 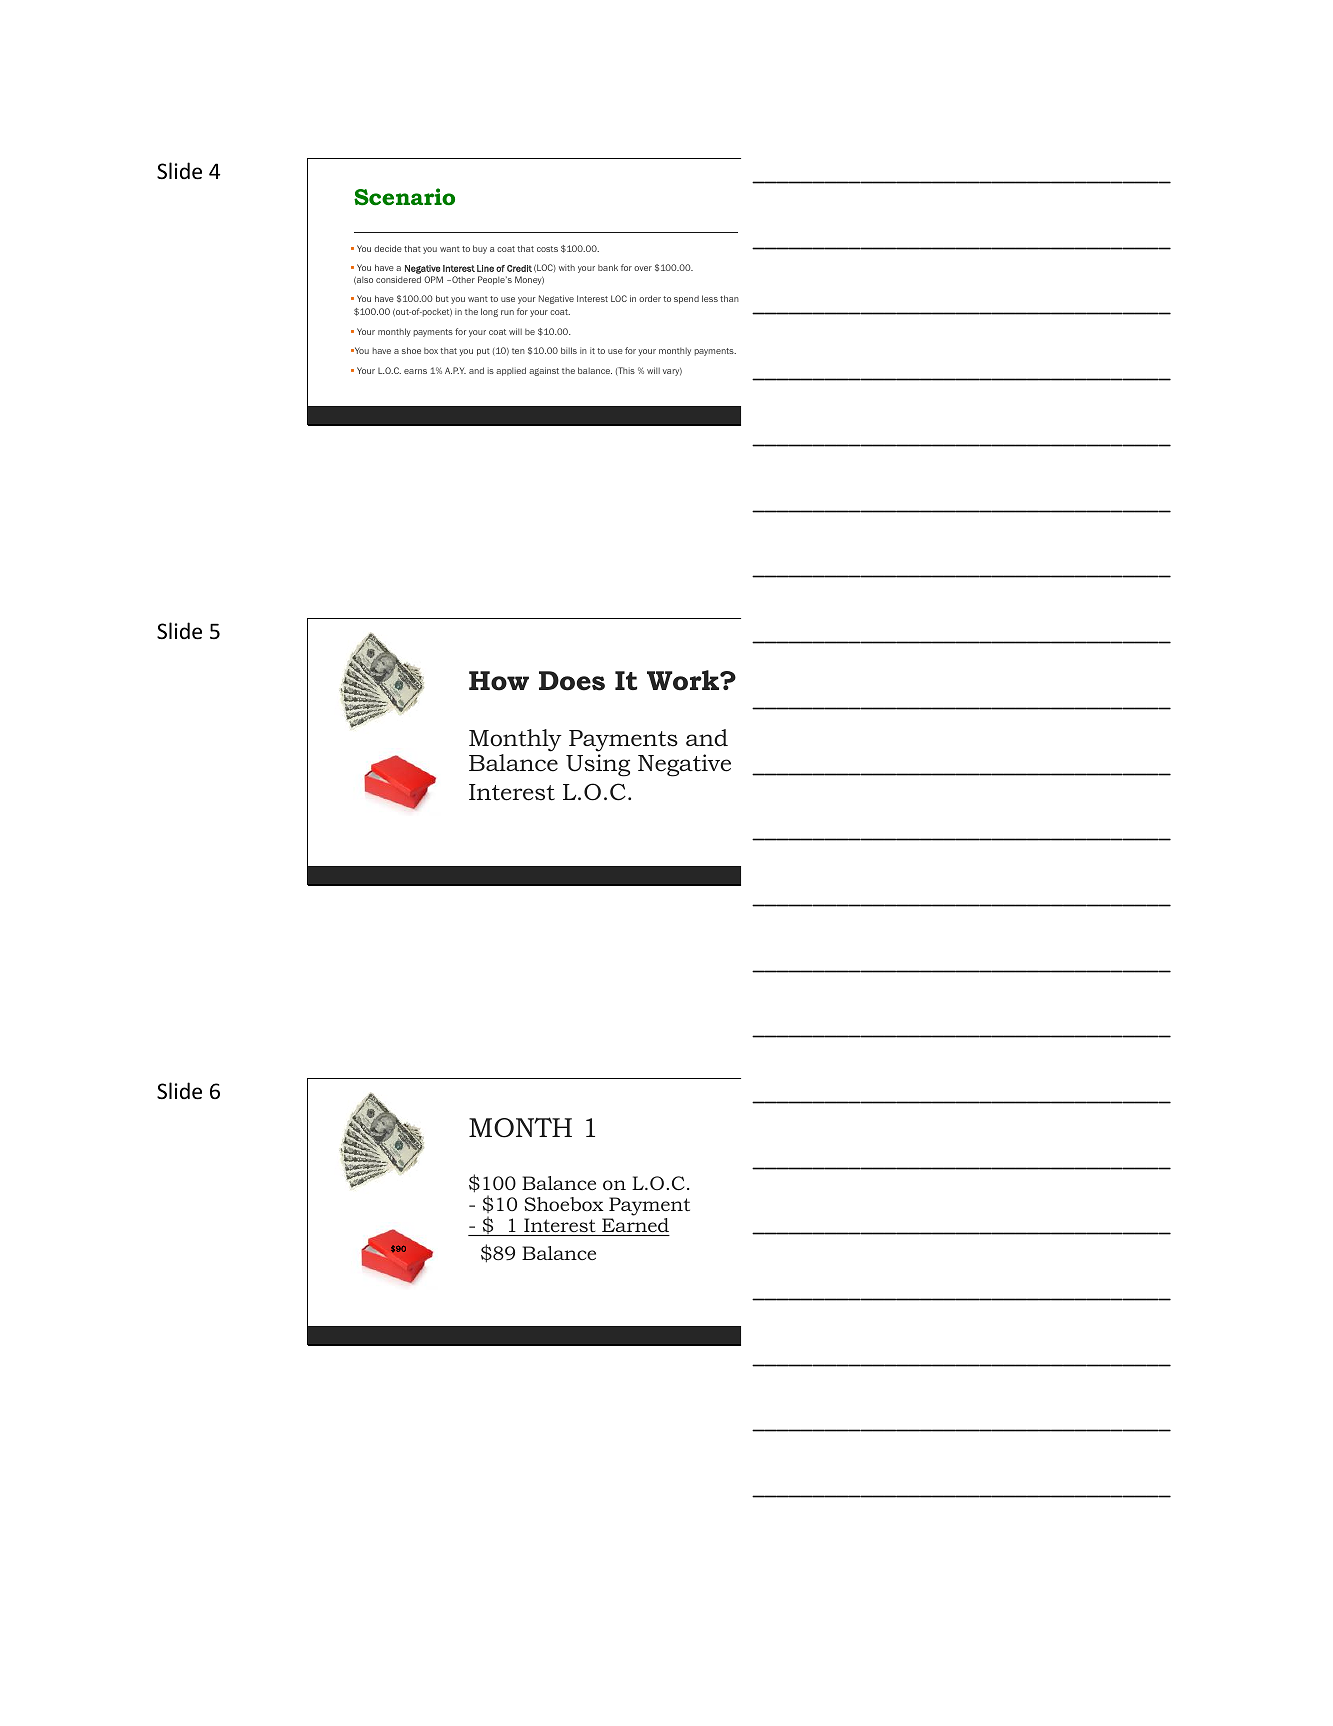 What do you see at coordinates (569, 350) in the screenshot?
I see `bills` at bounding box center [569, 350].
